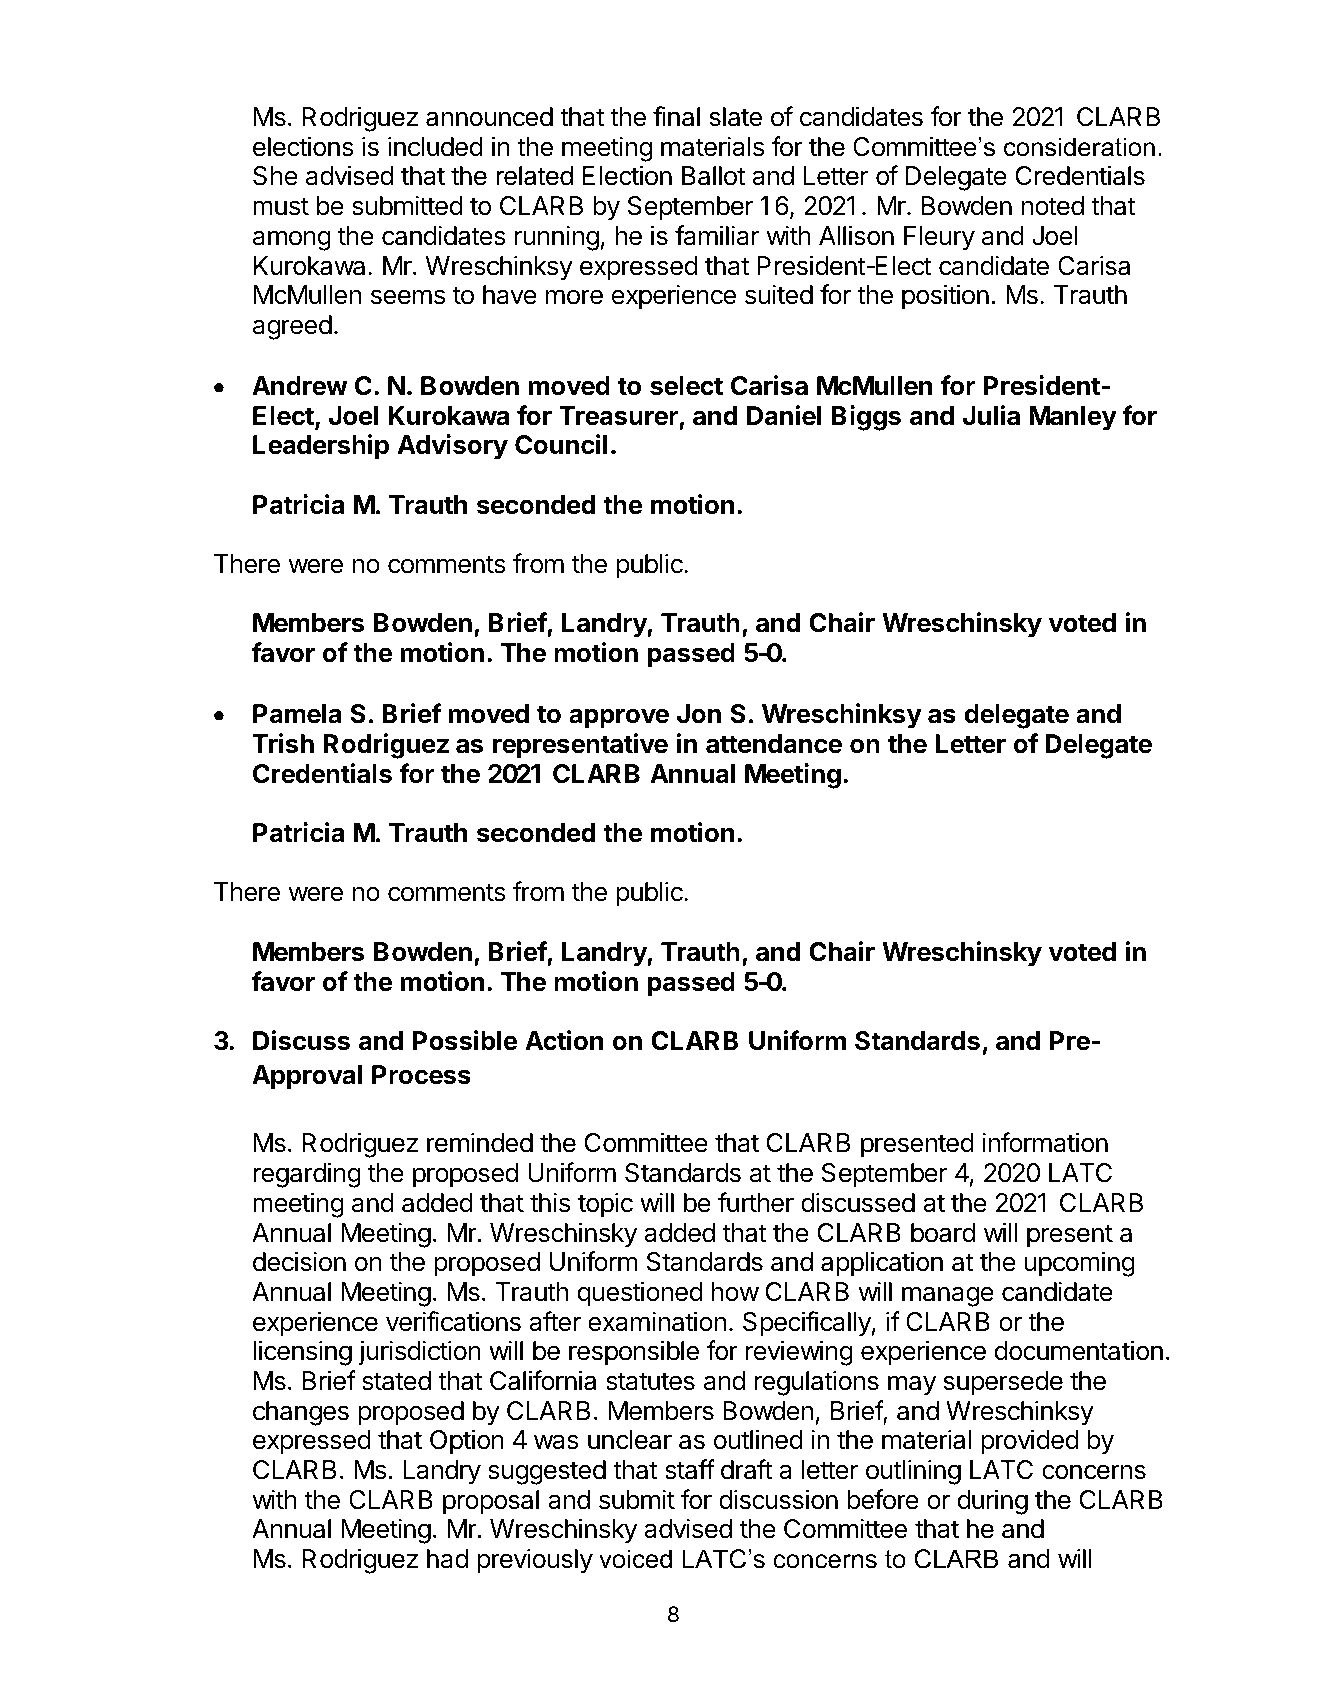 Image resolution: width=1317 pixels, height=1704 pixels. What do you see at coordinates (435, 146) in the page?
I see `included` at bounding box center [435, 146].
